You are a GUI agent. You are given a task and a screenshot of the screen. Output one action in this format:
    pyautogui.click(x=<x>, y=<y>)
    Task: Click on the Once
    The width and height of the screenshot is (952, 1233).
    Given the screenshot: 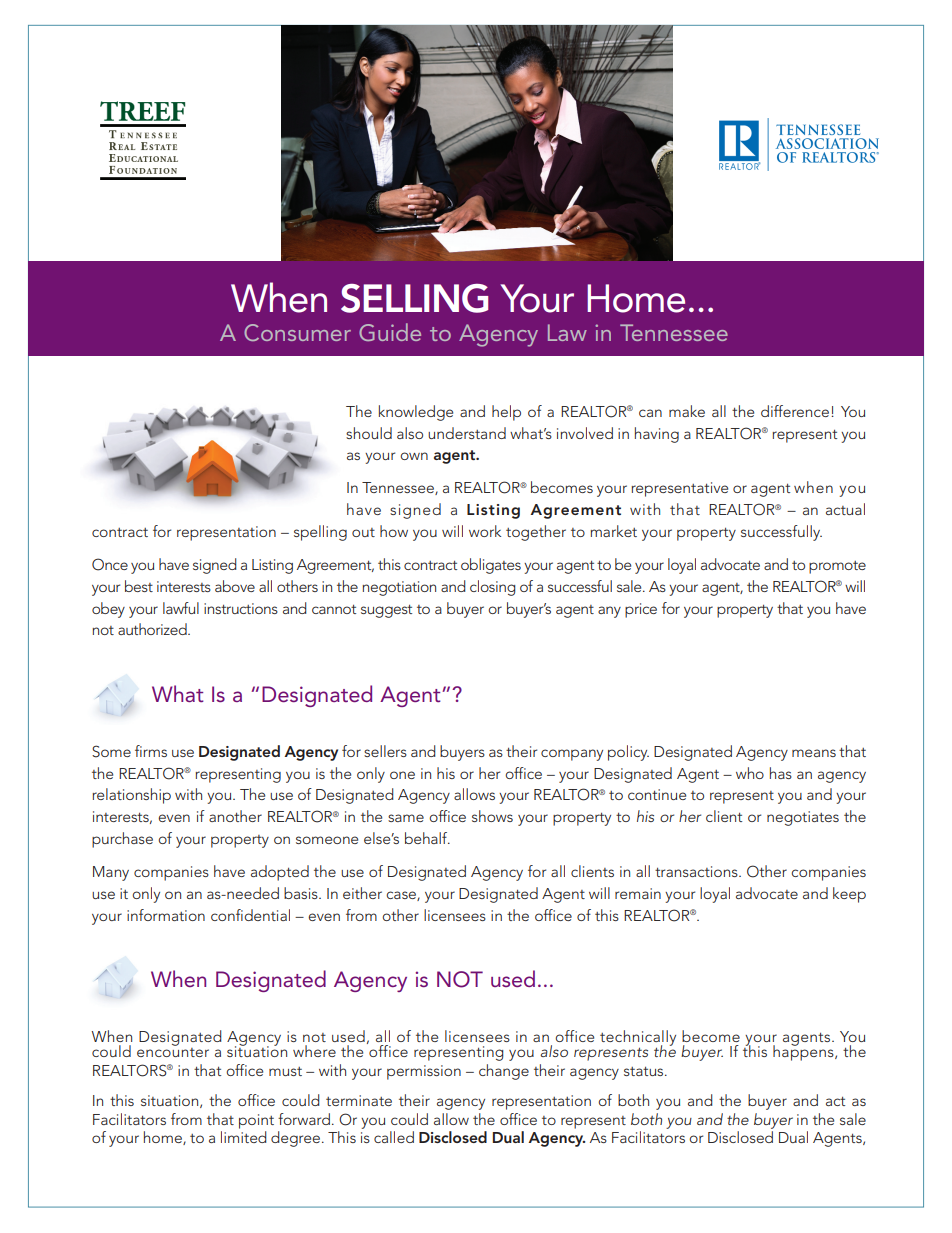 What is the action you would take?
    pyautogui.click(x=110, y=564)
